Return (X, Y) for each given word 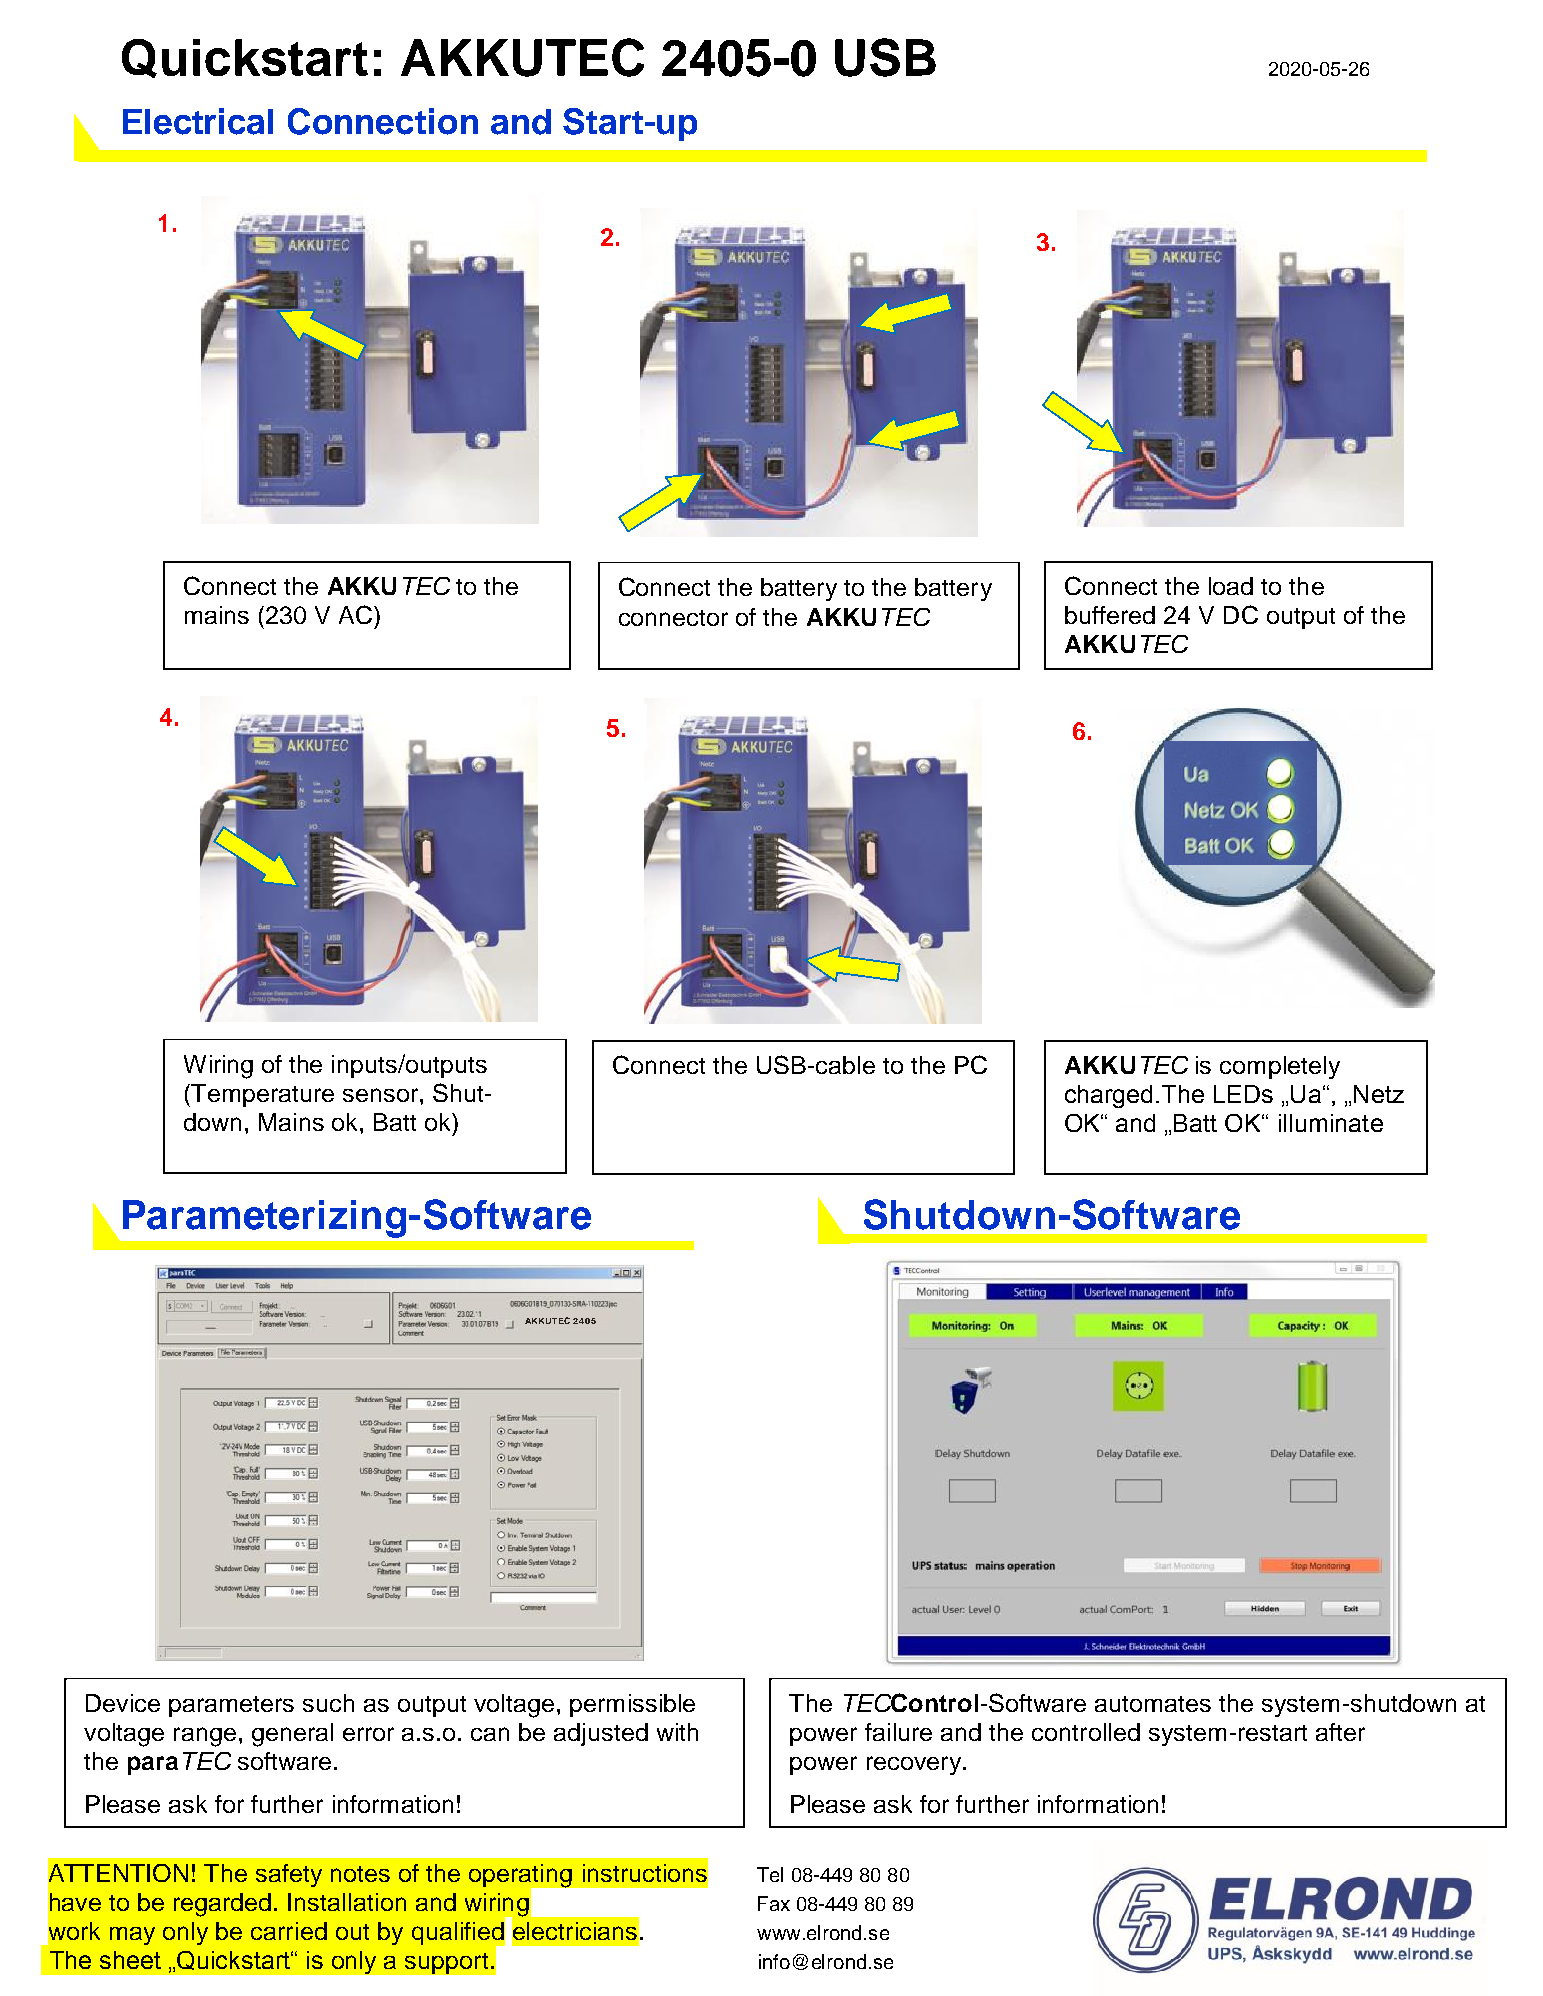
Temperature (261, 1095)
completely (1280, 1067)
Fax (774, 1903)
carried (289, 1931)
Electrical (198, 121)
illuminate (1331, 1123)
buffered (1110, 615)
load (1231, 586)
